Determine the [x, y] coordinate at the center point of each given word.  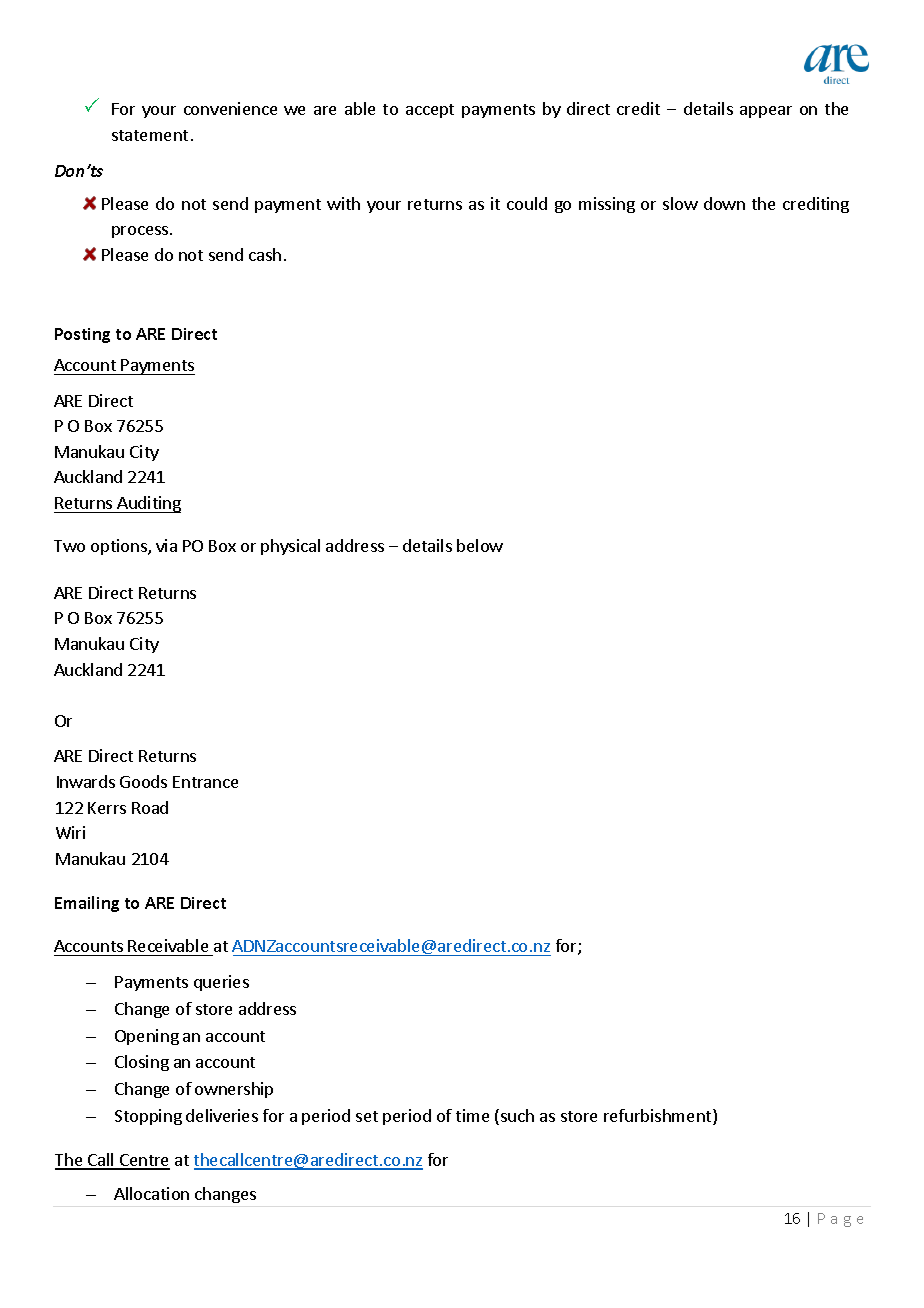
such [517, 1115]
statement [150, 135]
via [166, 545]
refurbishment [659, 1117]
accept [430, 111]
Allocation [151, 1193]
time [472, 1115]
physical [290, 547]
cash [265, 254]
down [724, 203]
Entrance [205, 782]
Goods [143, 781]
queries [221, 983]
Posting [82, 335]
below [480, 545]
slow [680, 203]
